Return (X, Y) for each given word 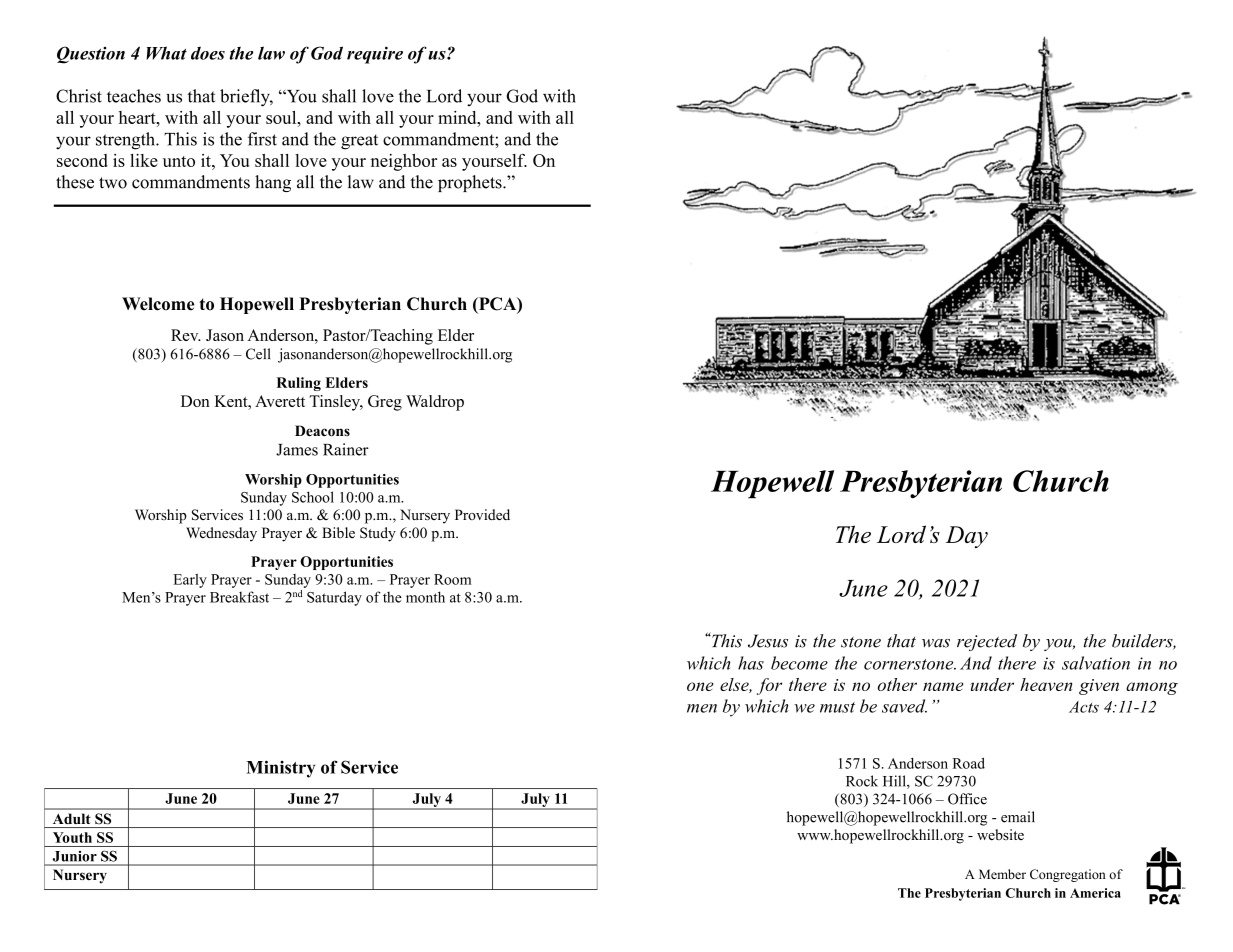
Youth (72, 837)
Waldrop (435, 403)
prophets (471, 183)
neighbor (404, 162)
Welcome (158, 304)
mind (458, 117)
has (751, 663)
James (297, 450)
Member (1002, 874)
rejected (987, 642)
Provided (482, 514)
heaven (1046, 684)
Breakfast (239, 597)
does (208, 53)
